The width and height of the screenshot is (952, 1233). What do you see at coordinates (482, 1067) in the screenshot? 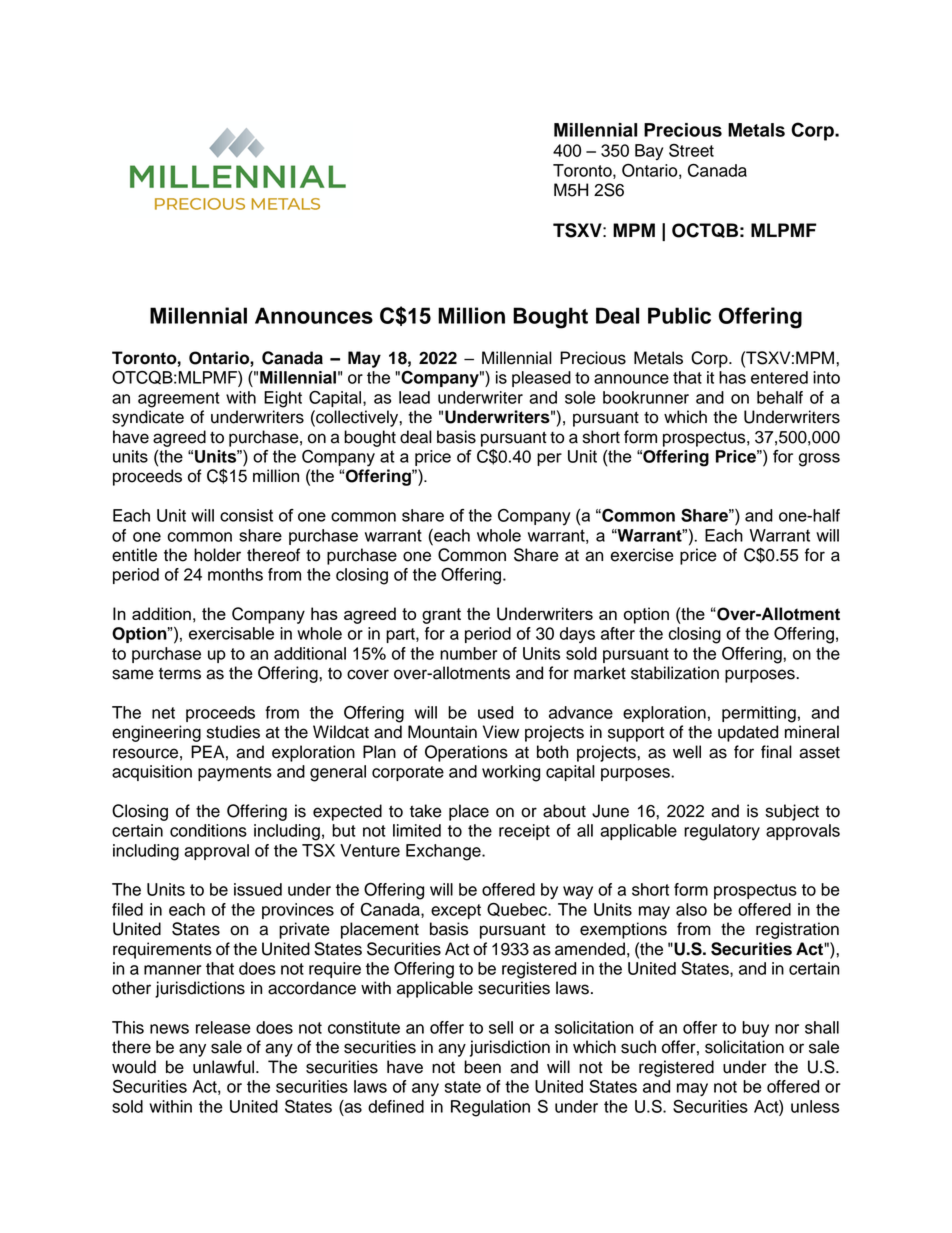
I see `been` at bounding box center [482, 1067].
